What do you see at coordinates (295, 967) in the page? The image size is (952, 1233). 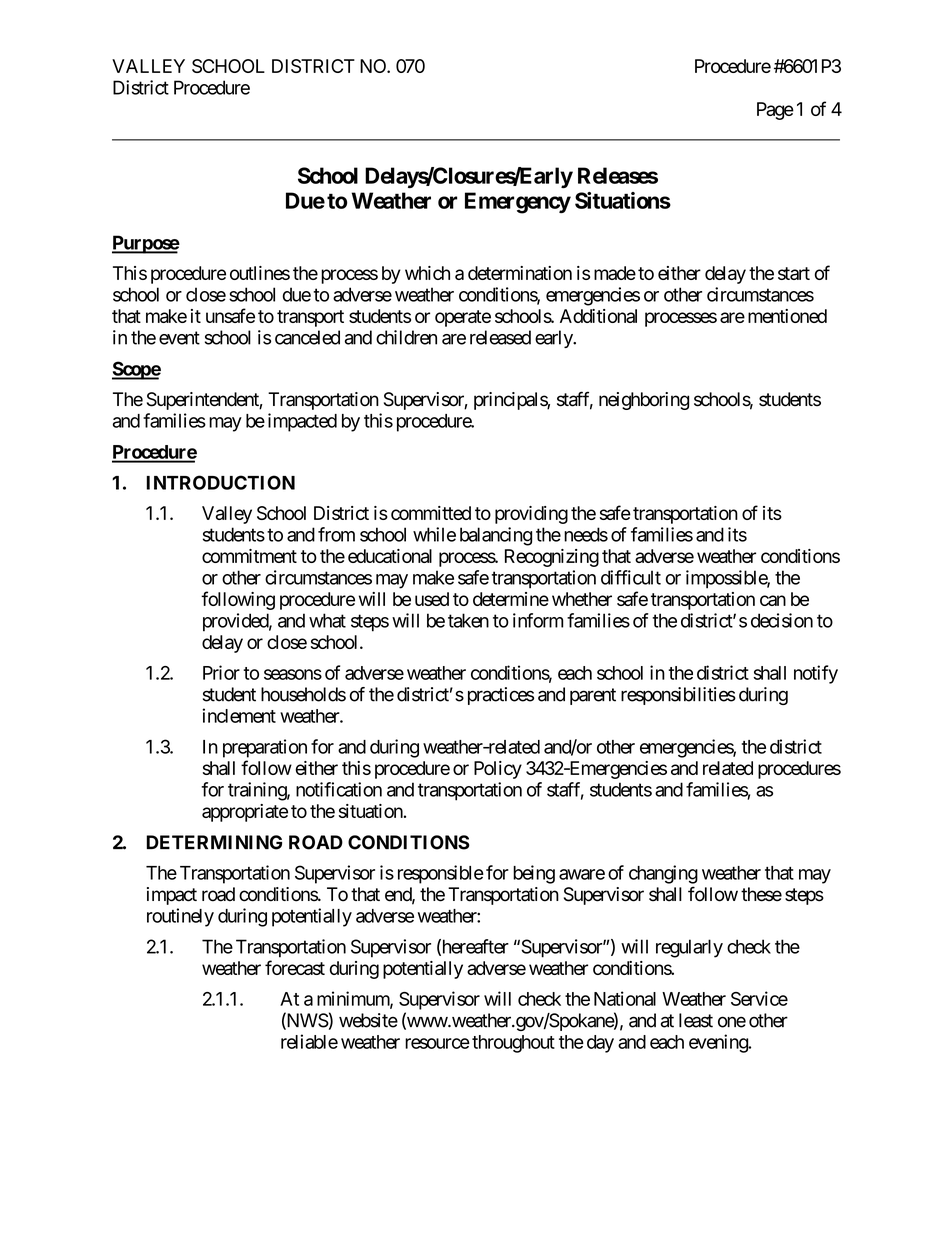 I see `forecast` at bounding box center [295, 967].
